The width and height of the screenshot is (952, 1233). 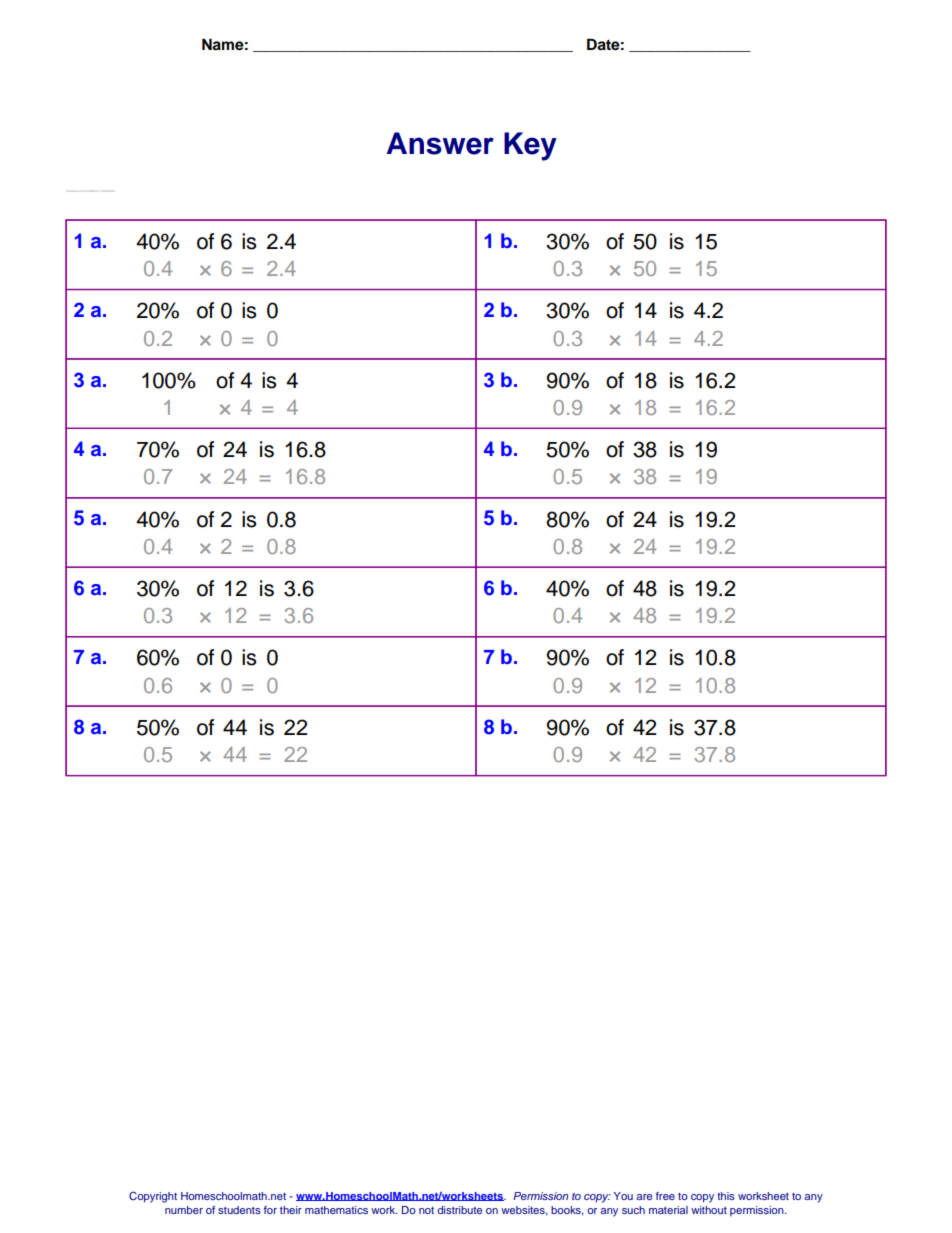 What do you see at coordinates (108, 191) in the screenshot?
I see `decimals` at bounding box center [108, 191].
